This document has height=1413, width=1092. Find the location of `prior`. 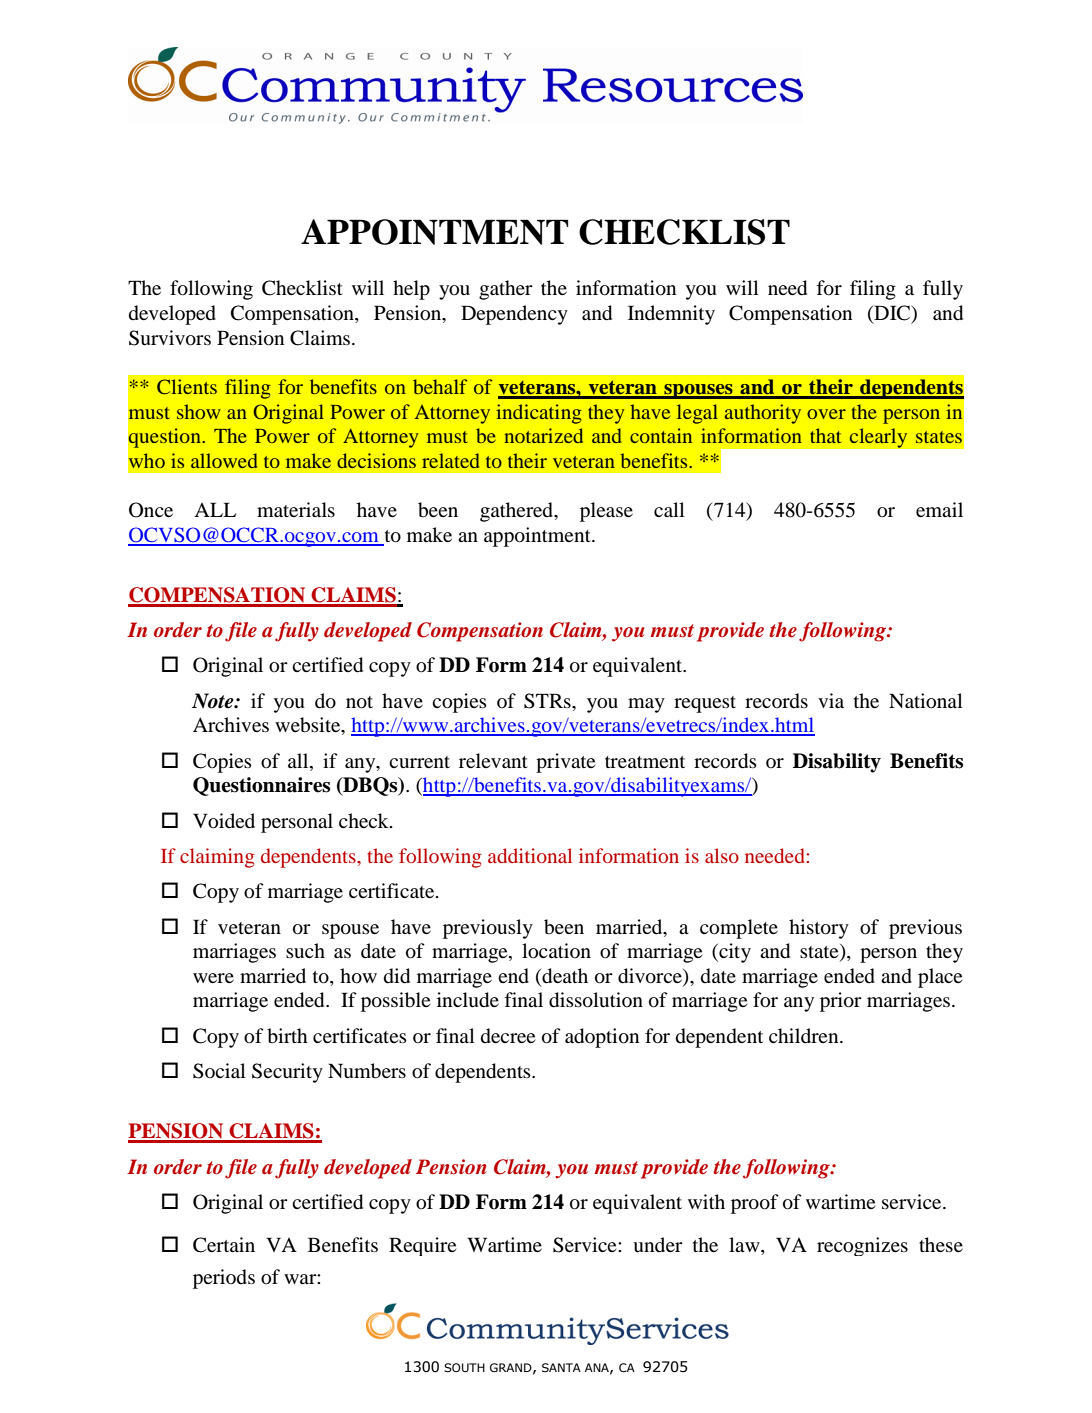

prior is located at coordinates (841, 1002).
